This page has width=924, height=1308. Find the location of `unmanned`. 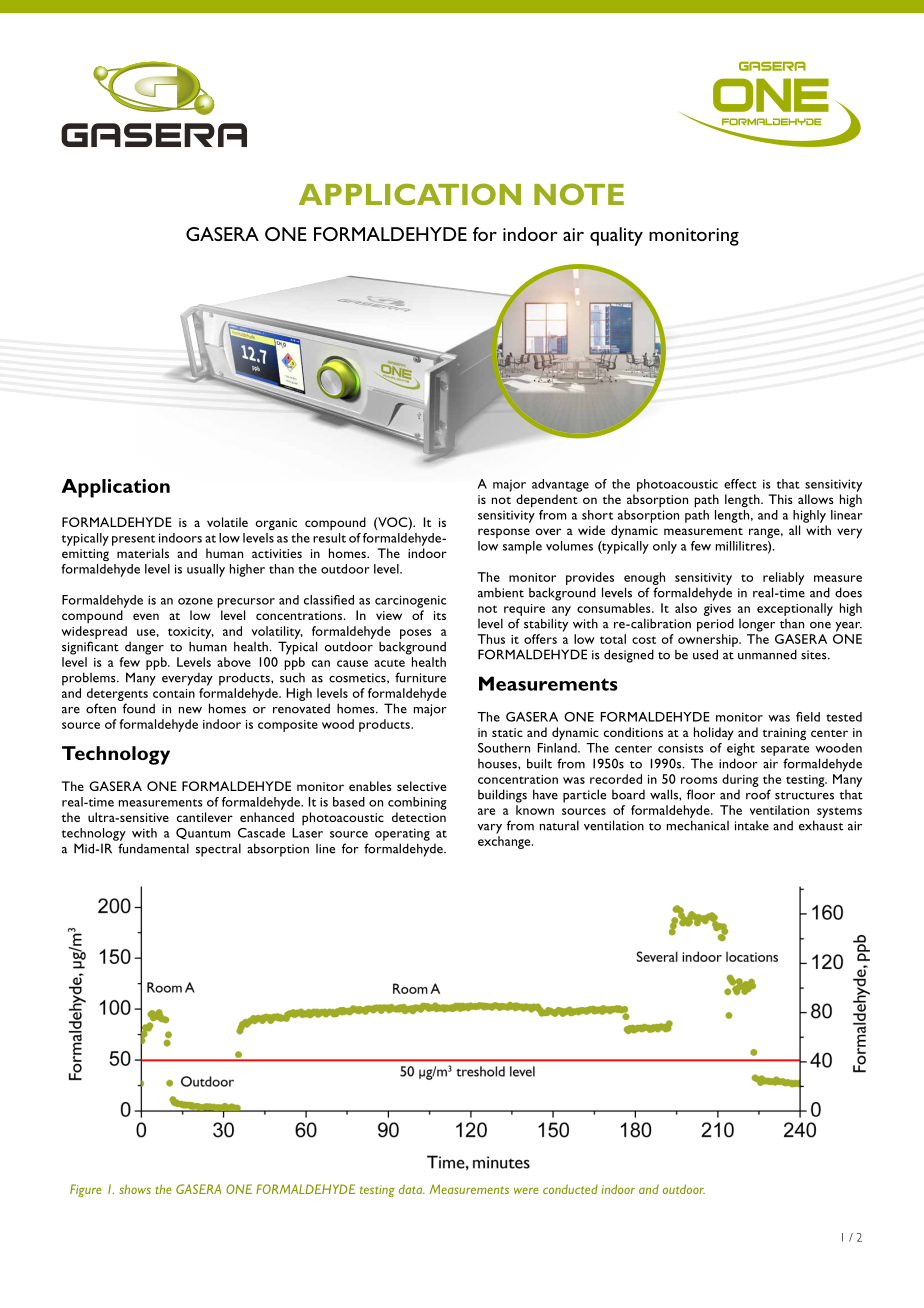

unmanned is located at coordinates (767, 654).
